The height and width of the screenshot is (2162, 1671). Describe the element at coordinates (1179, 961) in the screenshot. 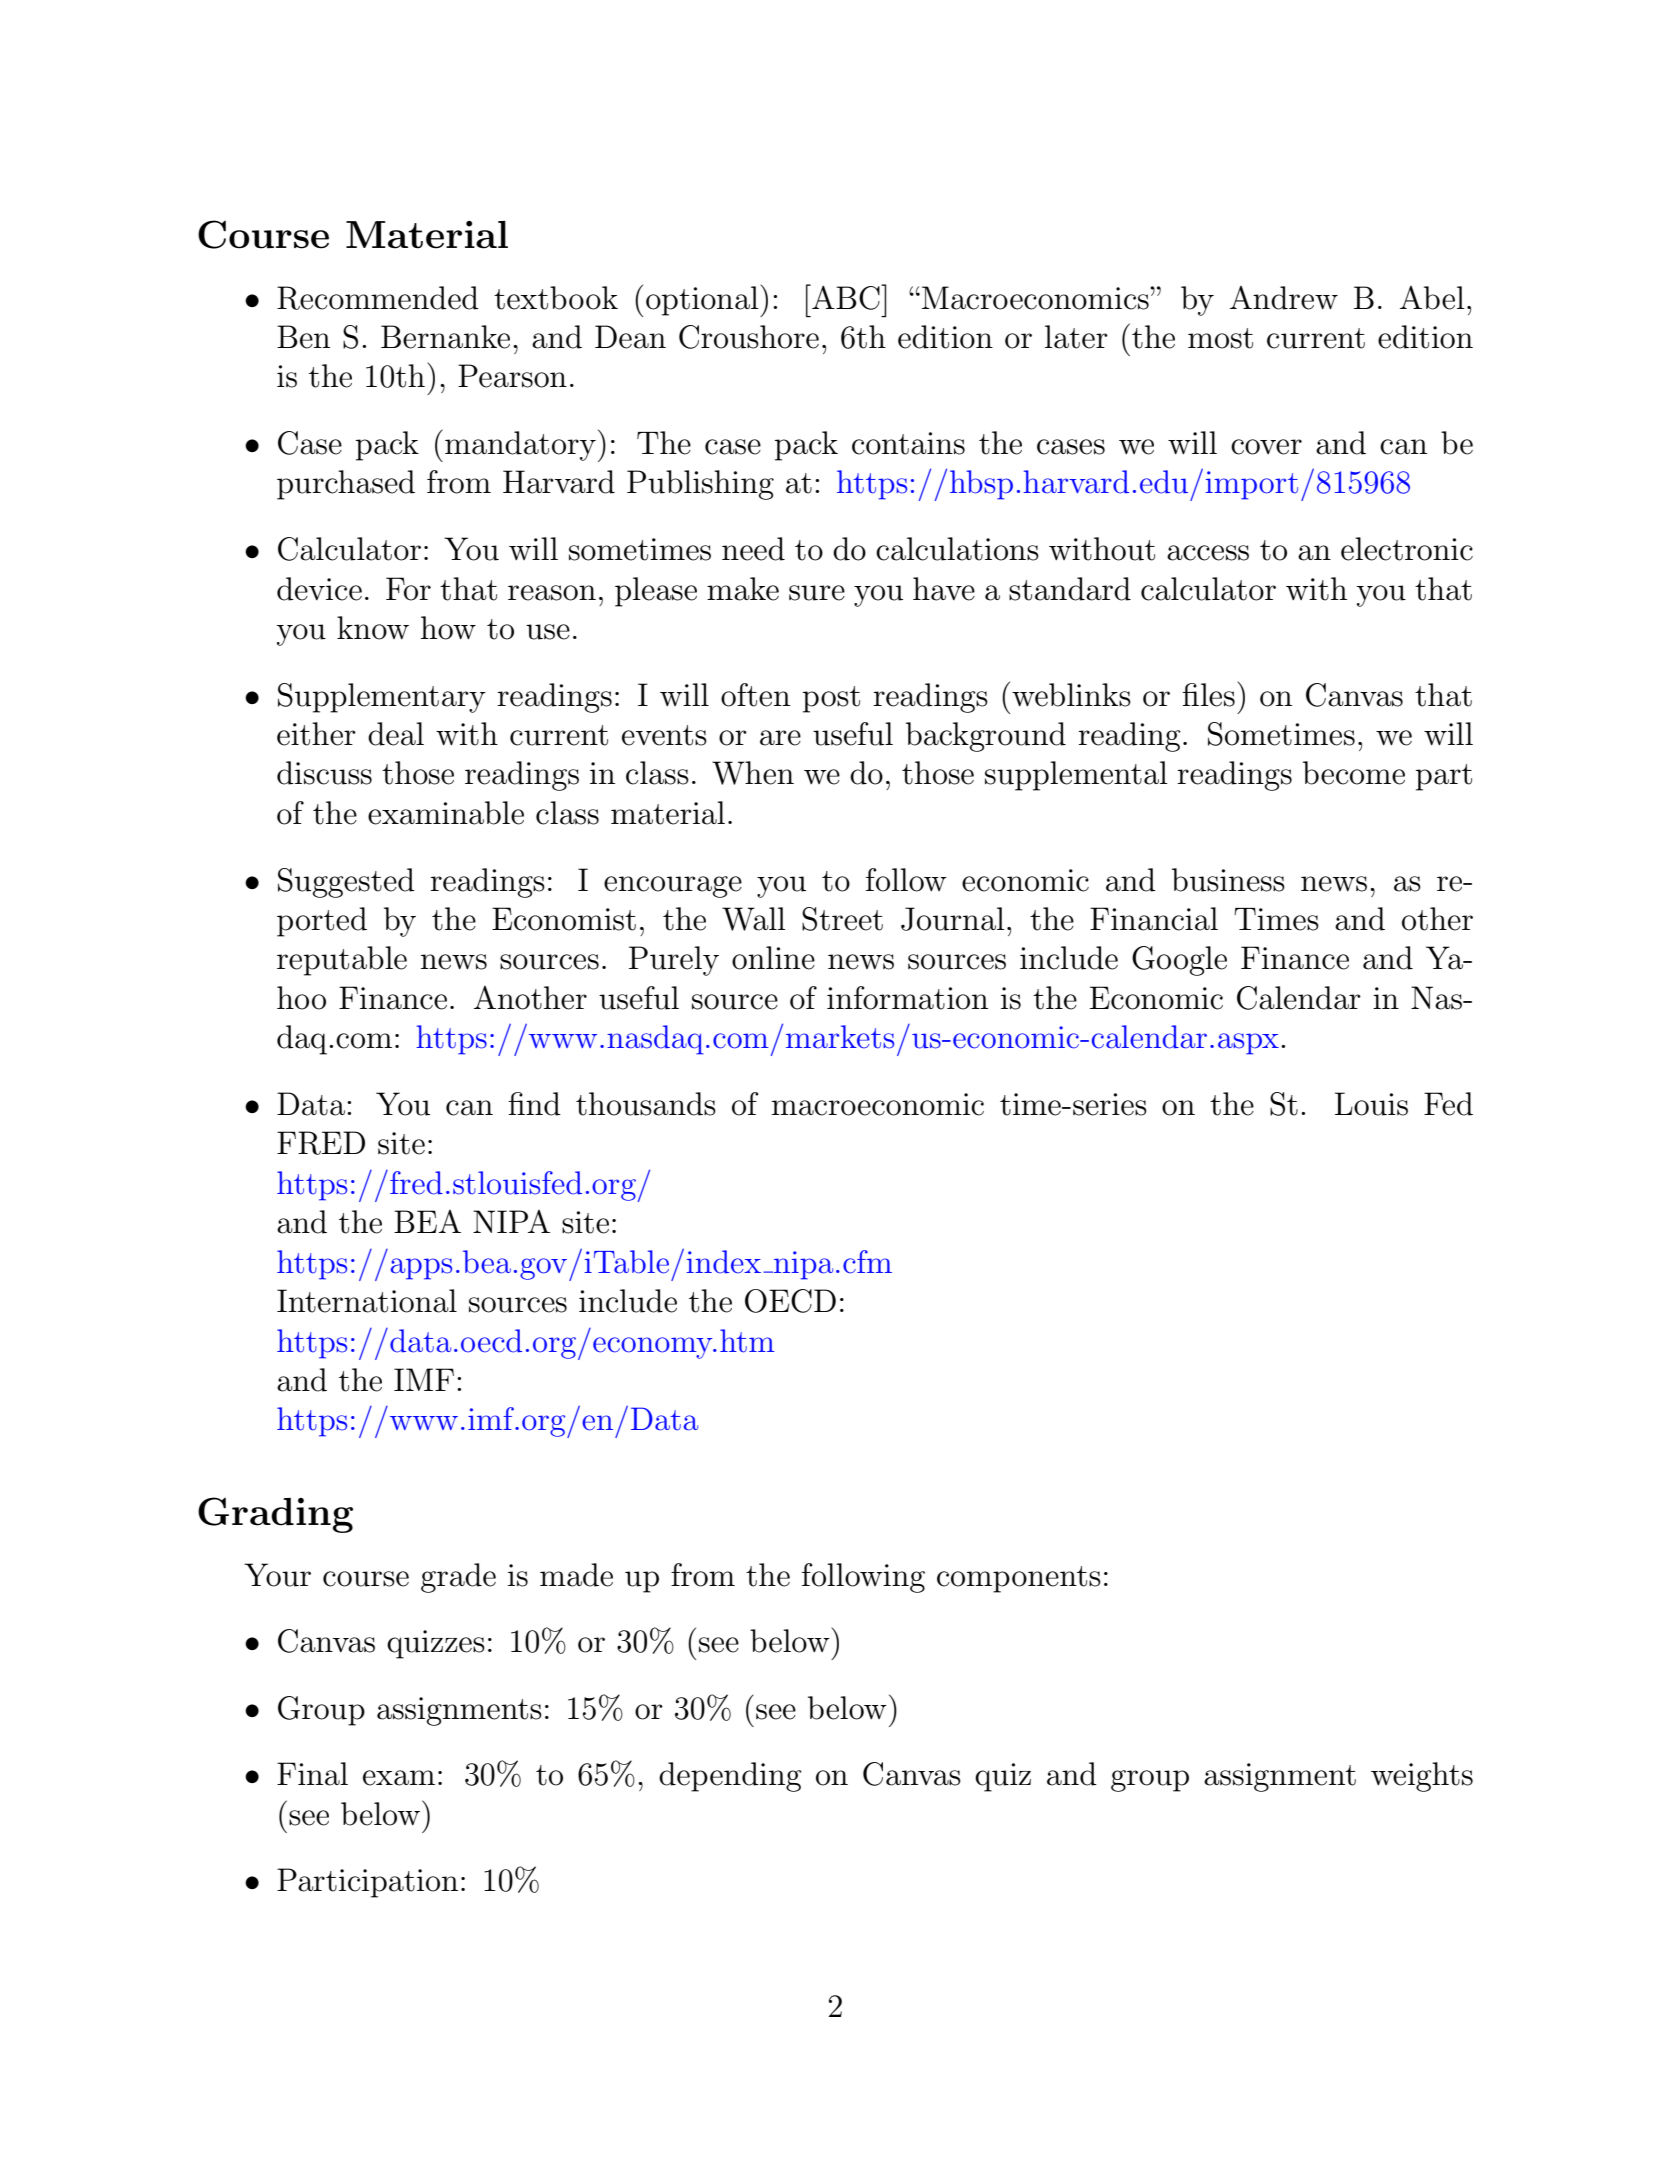

I see `Google` at that location.
